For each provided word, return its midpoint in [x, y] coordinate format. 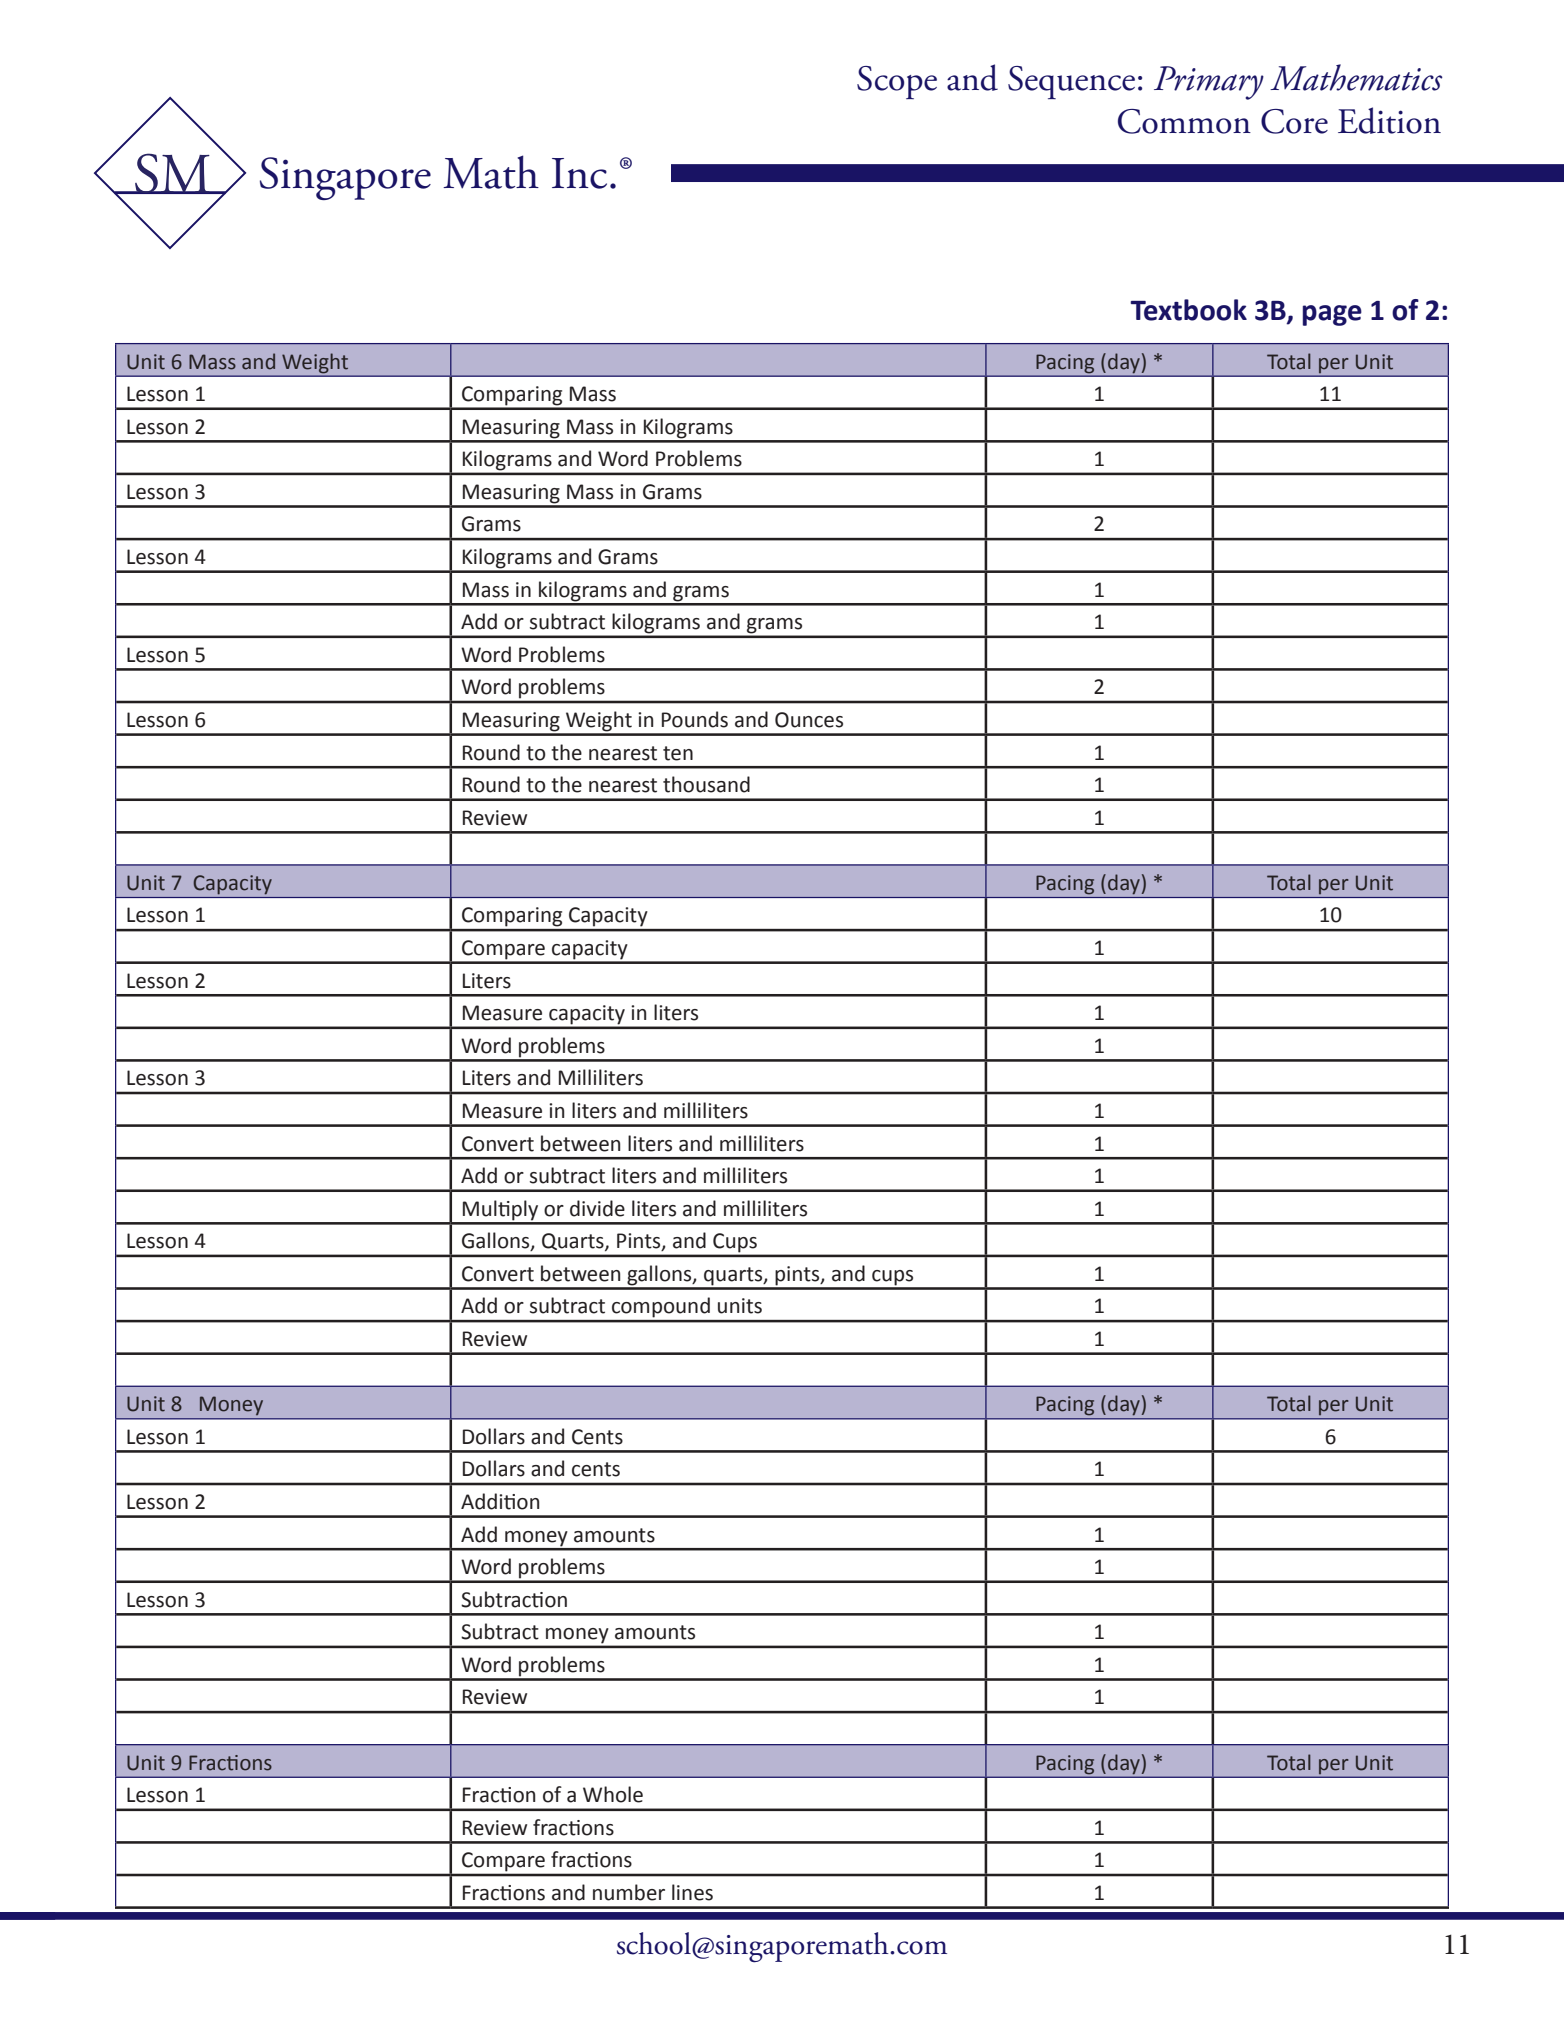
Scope [897, 82]
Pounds [695, 719]
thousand [706, 784]
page [1332, 315]
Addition [500, 1501]
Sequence [1071, 82]
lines [692, 1892]
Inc [579, 173]
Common [1184, 121]
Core [1294, 121]
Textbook [1188, 310]
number [629, 1892]
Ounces [809, 720]
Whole [613, 1794]
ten [678, 753]
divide [597, 1208]
